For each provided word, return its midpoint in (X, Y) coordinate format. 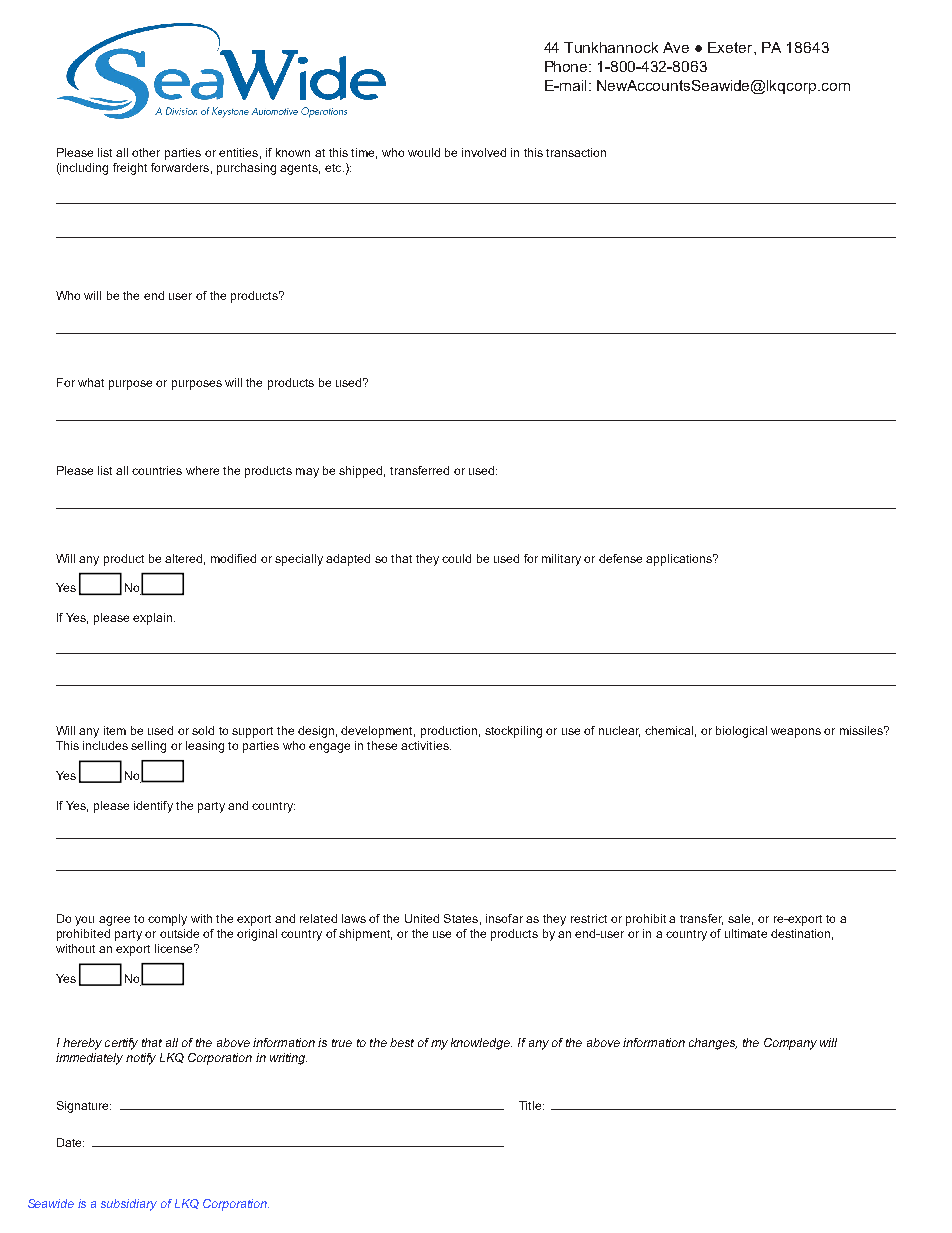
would (424, 152)
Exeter (731, 47)
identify (153, 807)
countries (157, 470)
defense (620, 558)
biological (741, 732)
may (307, 473)
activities (426, 745)
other (146, 152)
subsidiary (129, 1205)
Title (531, 1105)
